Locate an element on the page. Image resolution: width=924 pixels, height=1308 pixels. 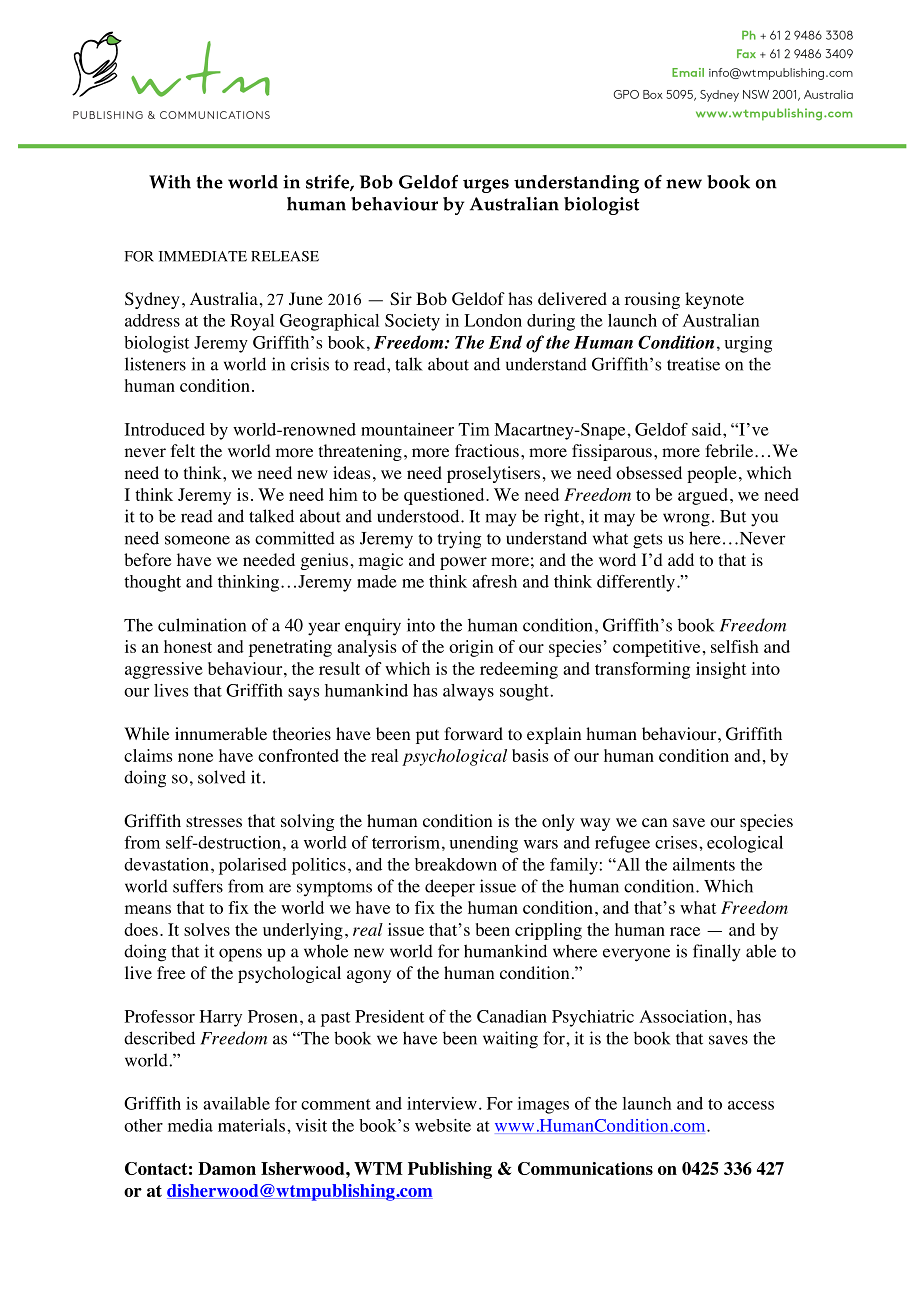
said is located at coordinates (708, 429).
